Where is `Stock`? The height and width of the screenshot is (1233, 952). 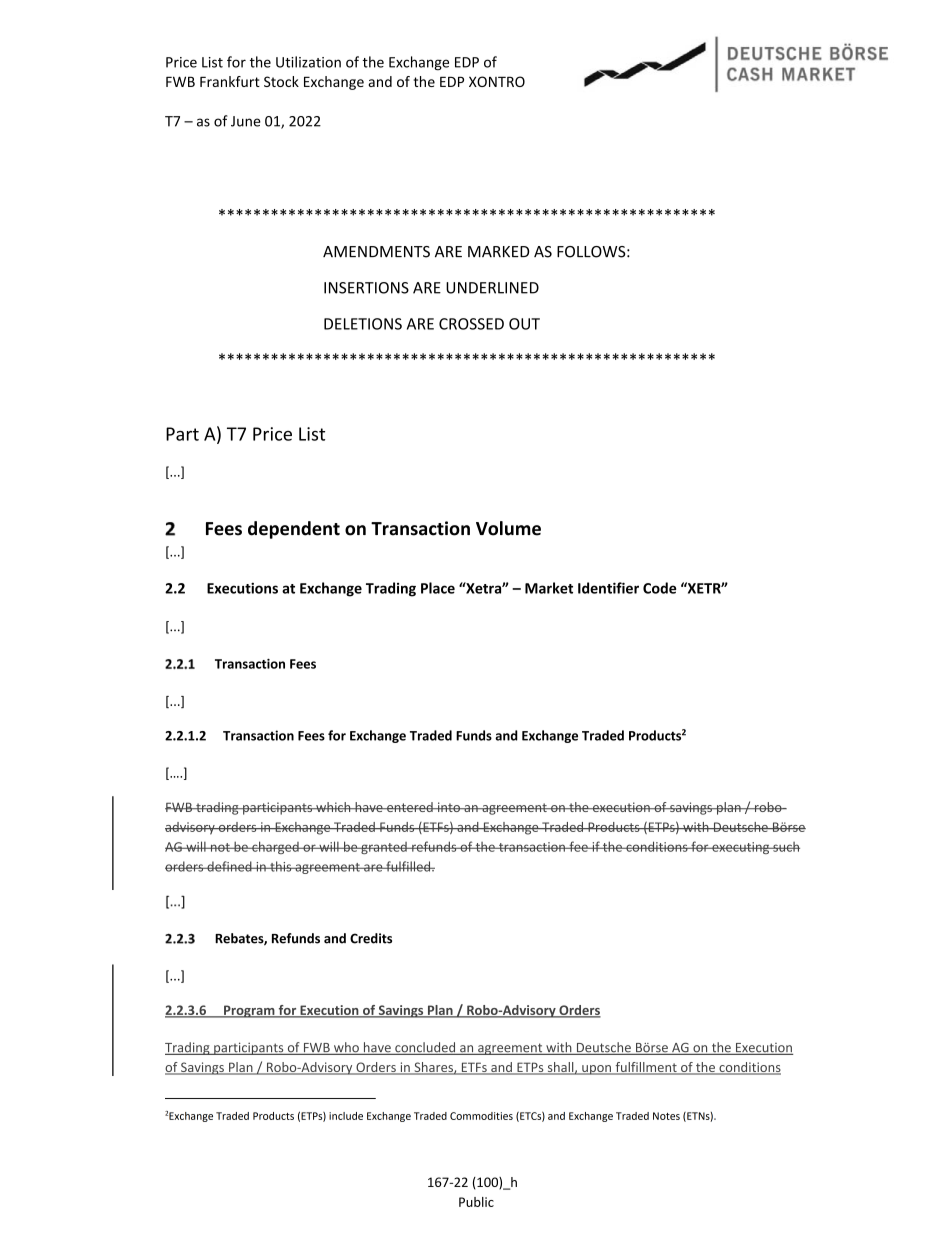
Stock is located at coordinates (281, 81).
